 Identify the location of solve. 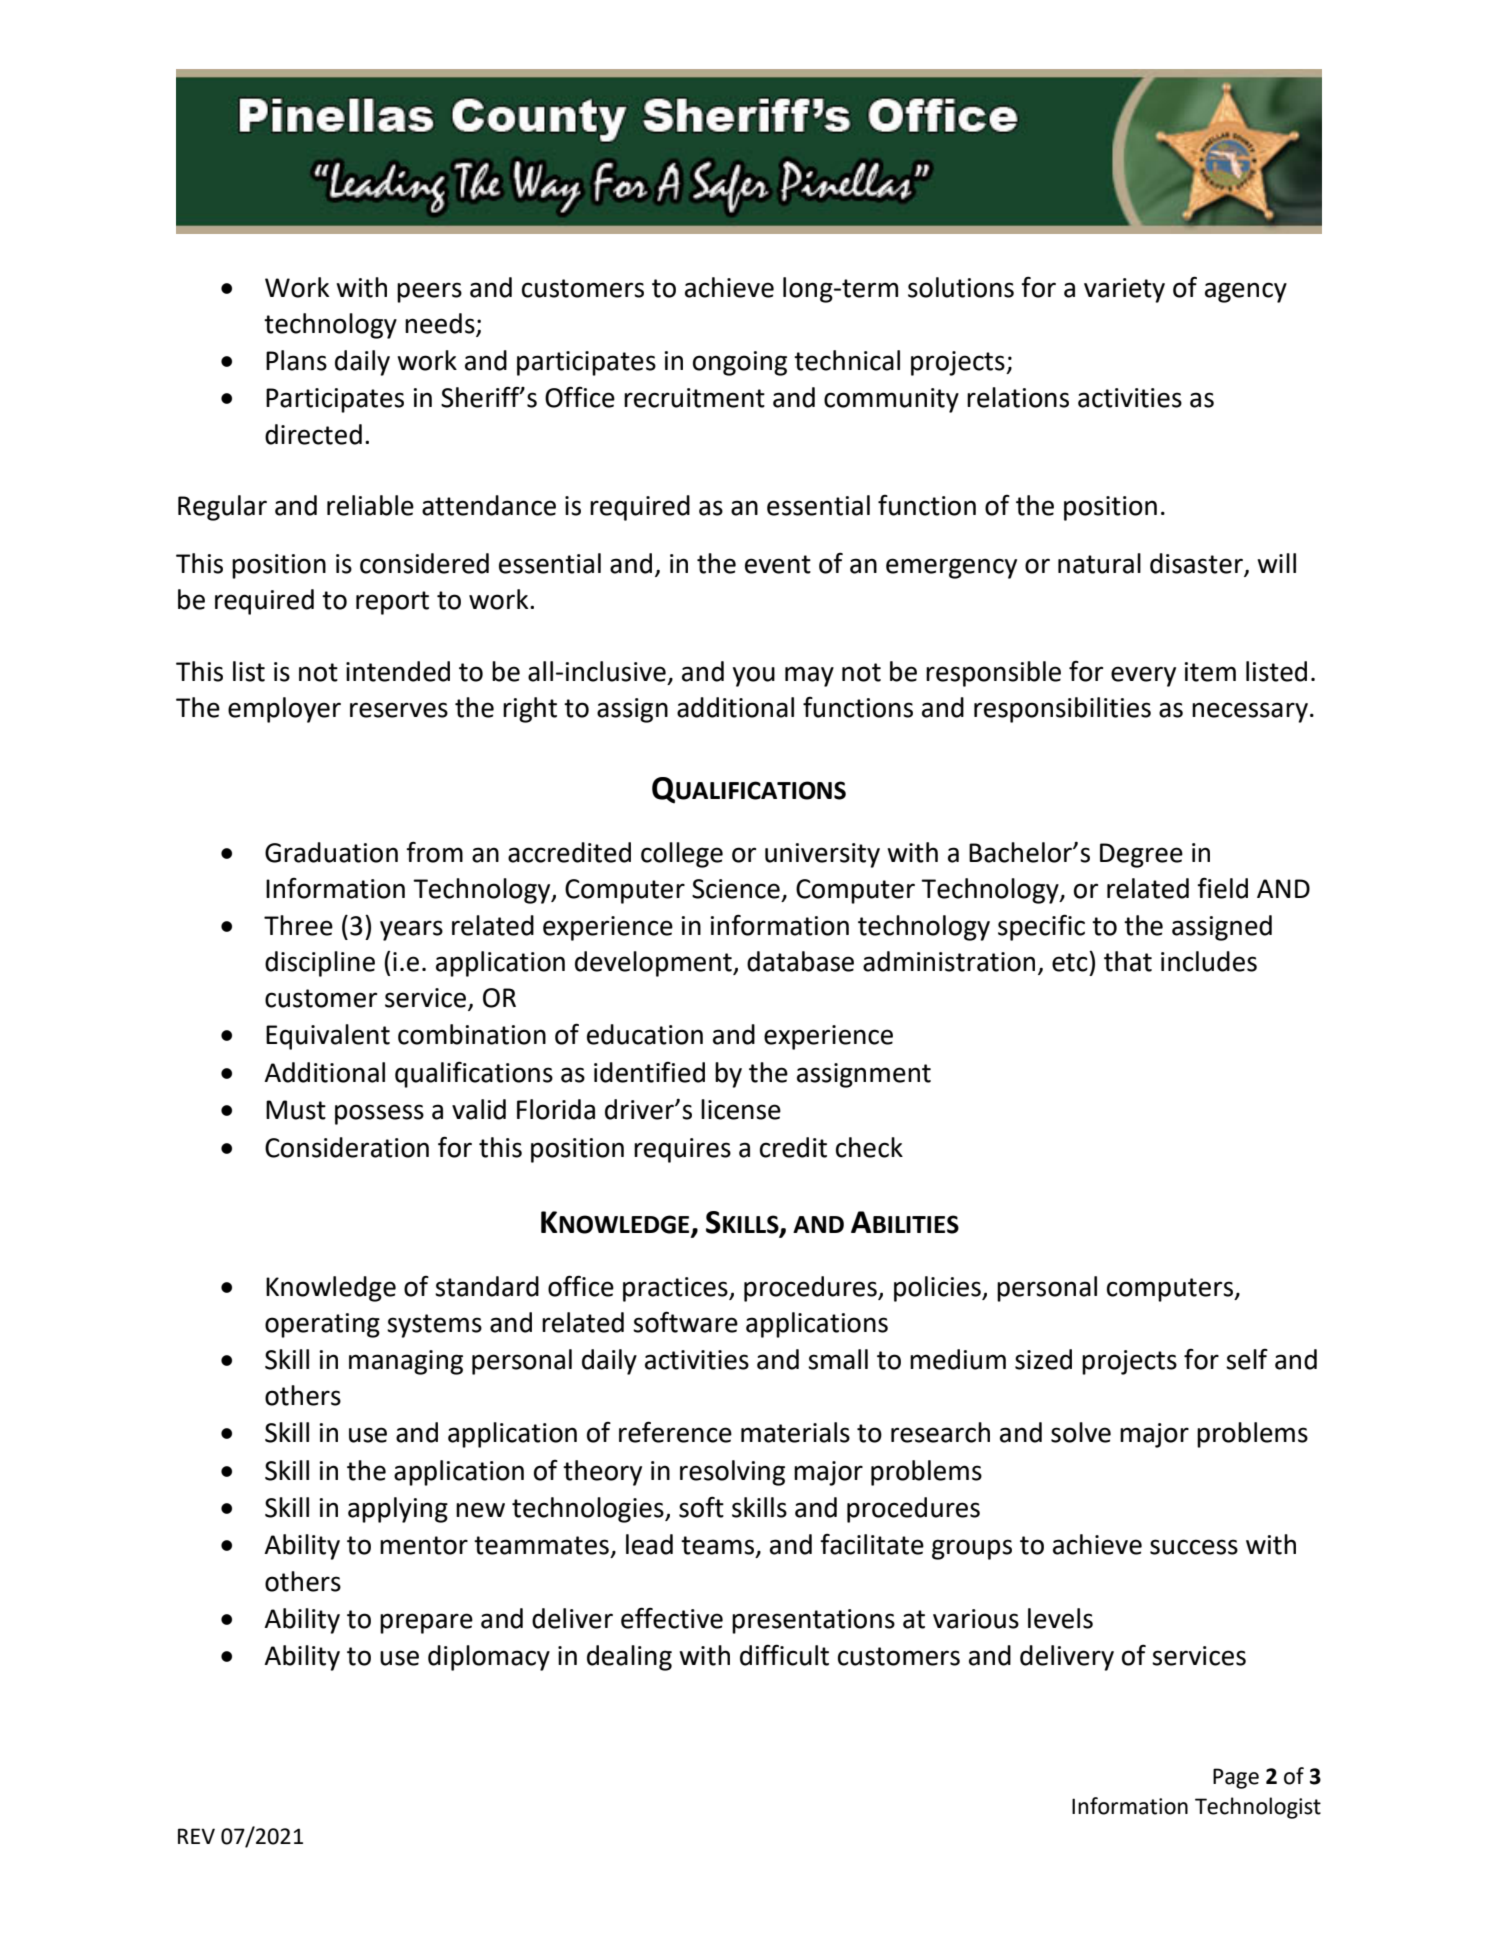
(1081, 1432).
